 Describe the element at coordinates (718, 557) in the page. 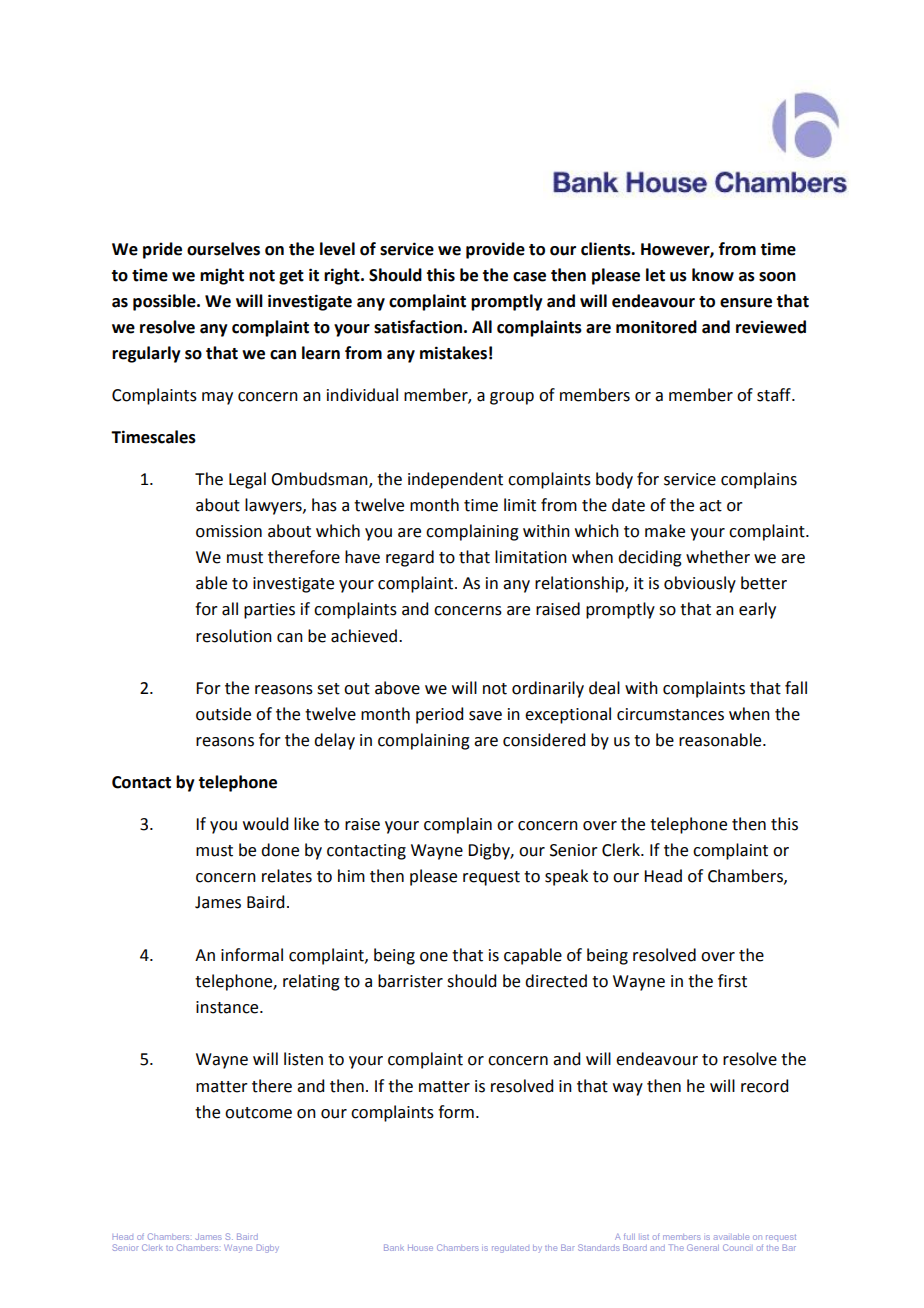

I see `whether` at that location.
